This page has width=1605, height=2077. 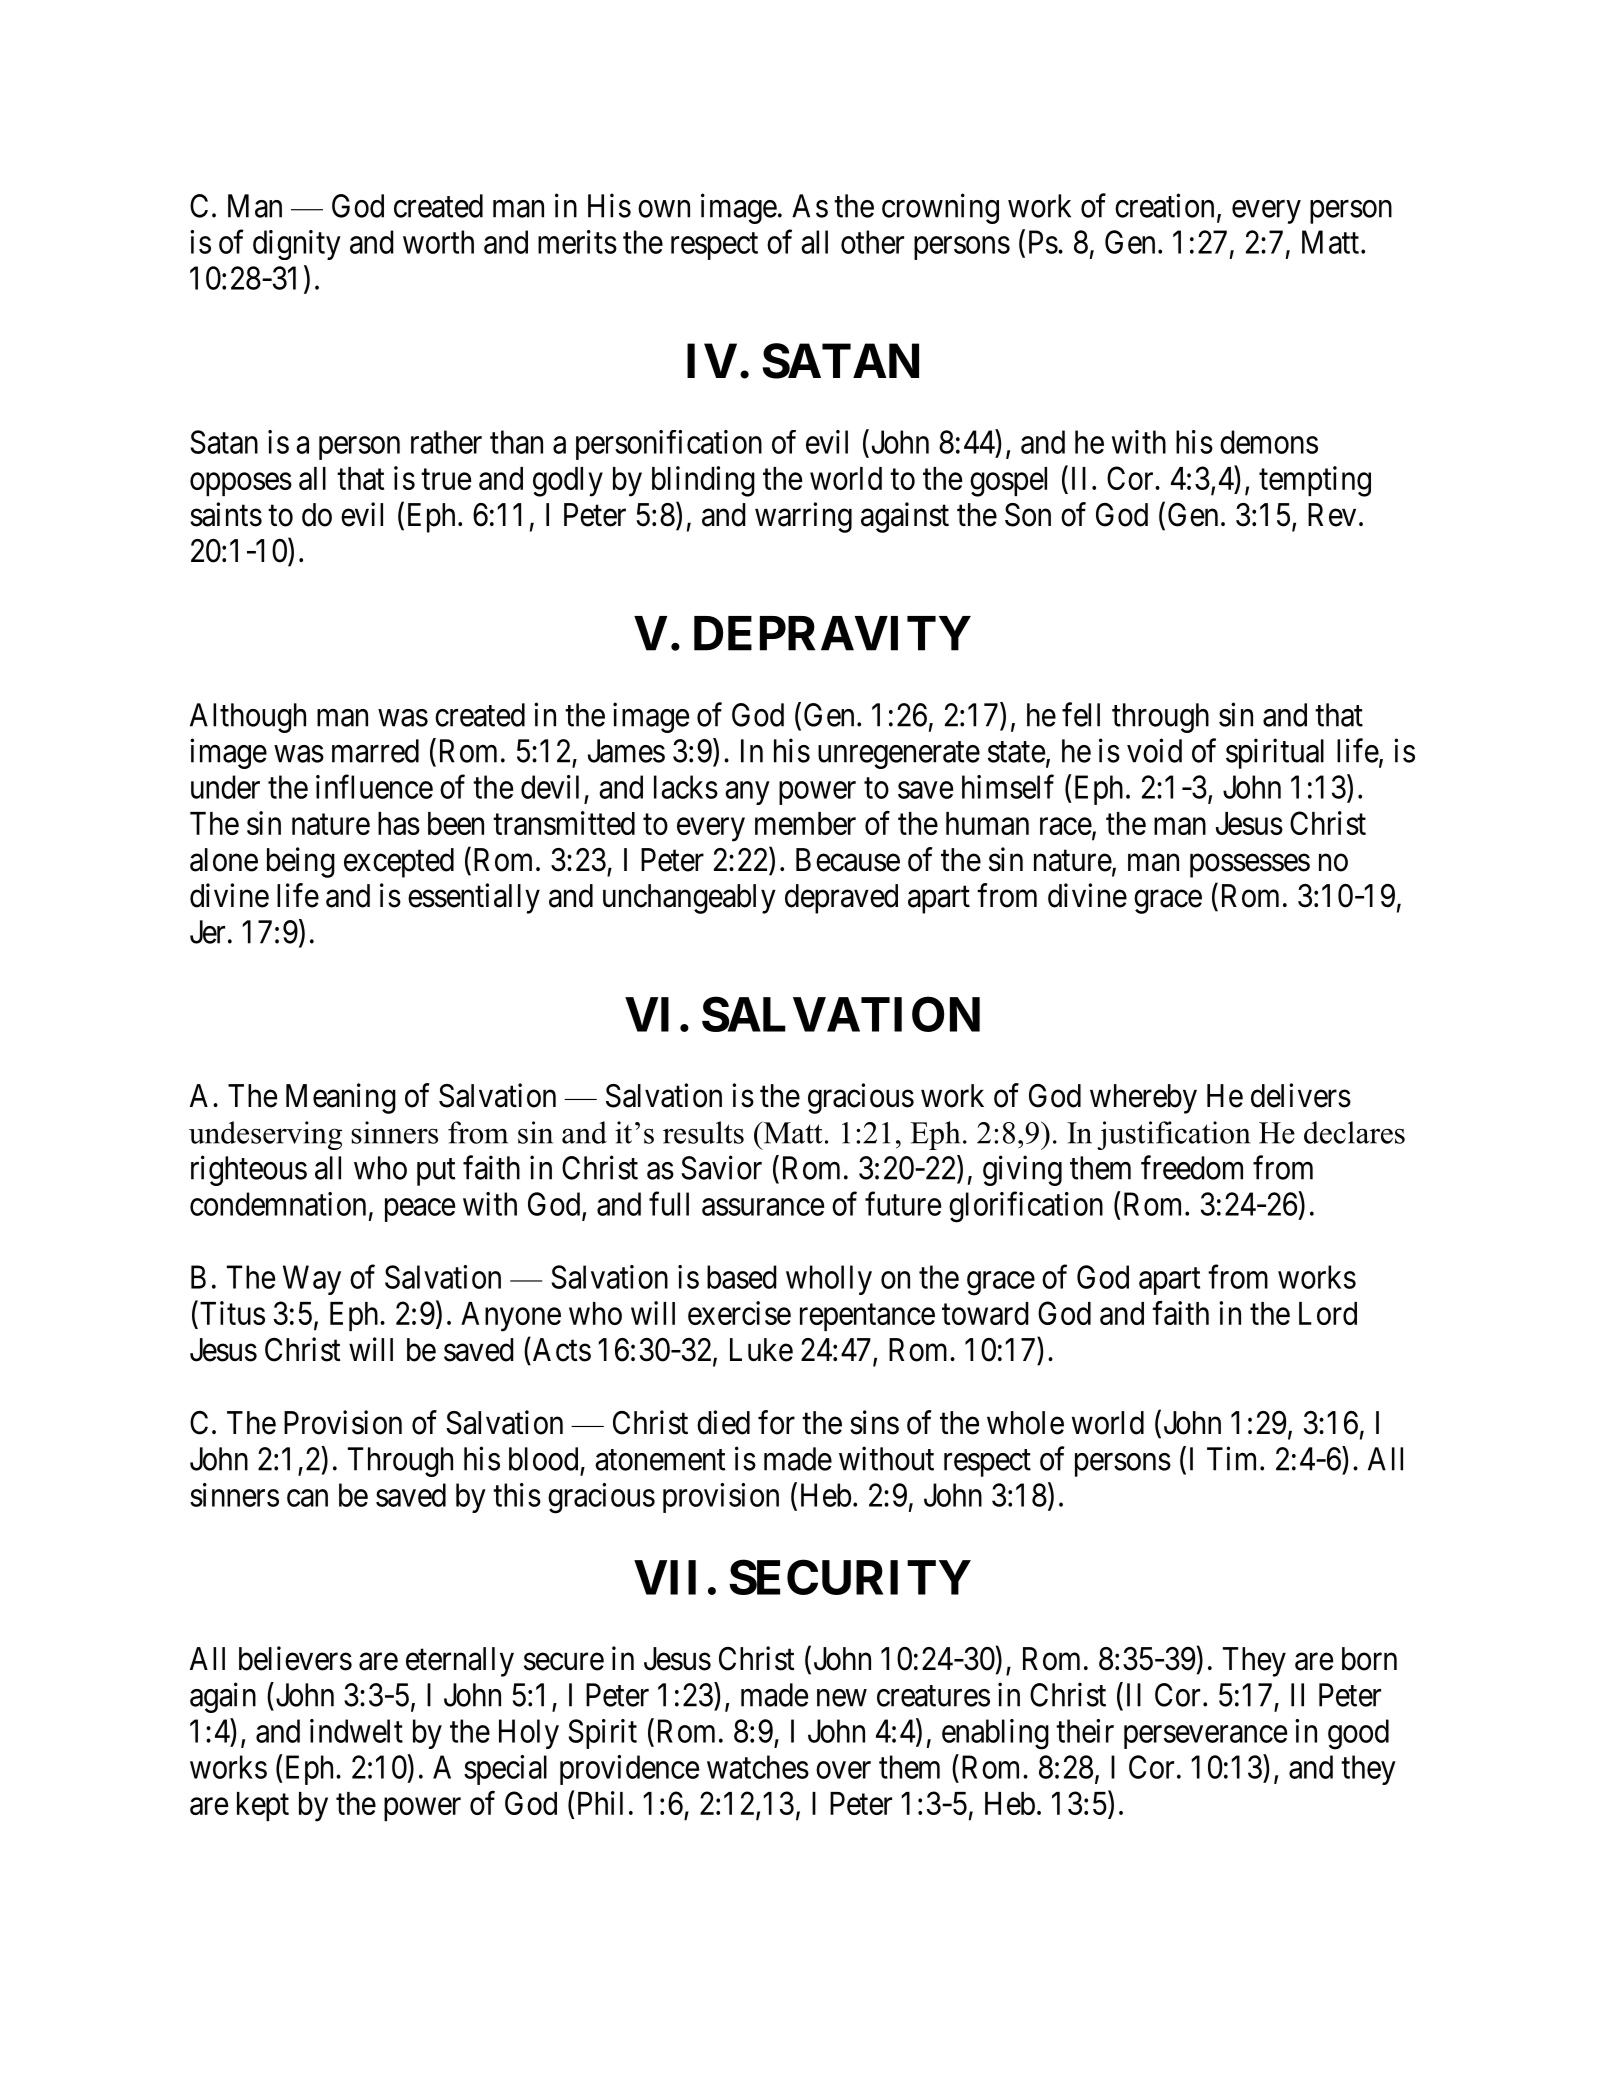 I want to click on Meaning, so click(x=341, y=1098).
